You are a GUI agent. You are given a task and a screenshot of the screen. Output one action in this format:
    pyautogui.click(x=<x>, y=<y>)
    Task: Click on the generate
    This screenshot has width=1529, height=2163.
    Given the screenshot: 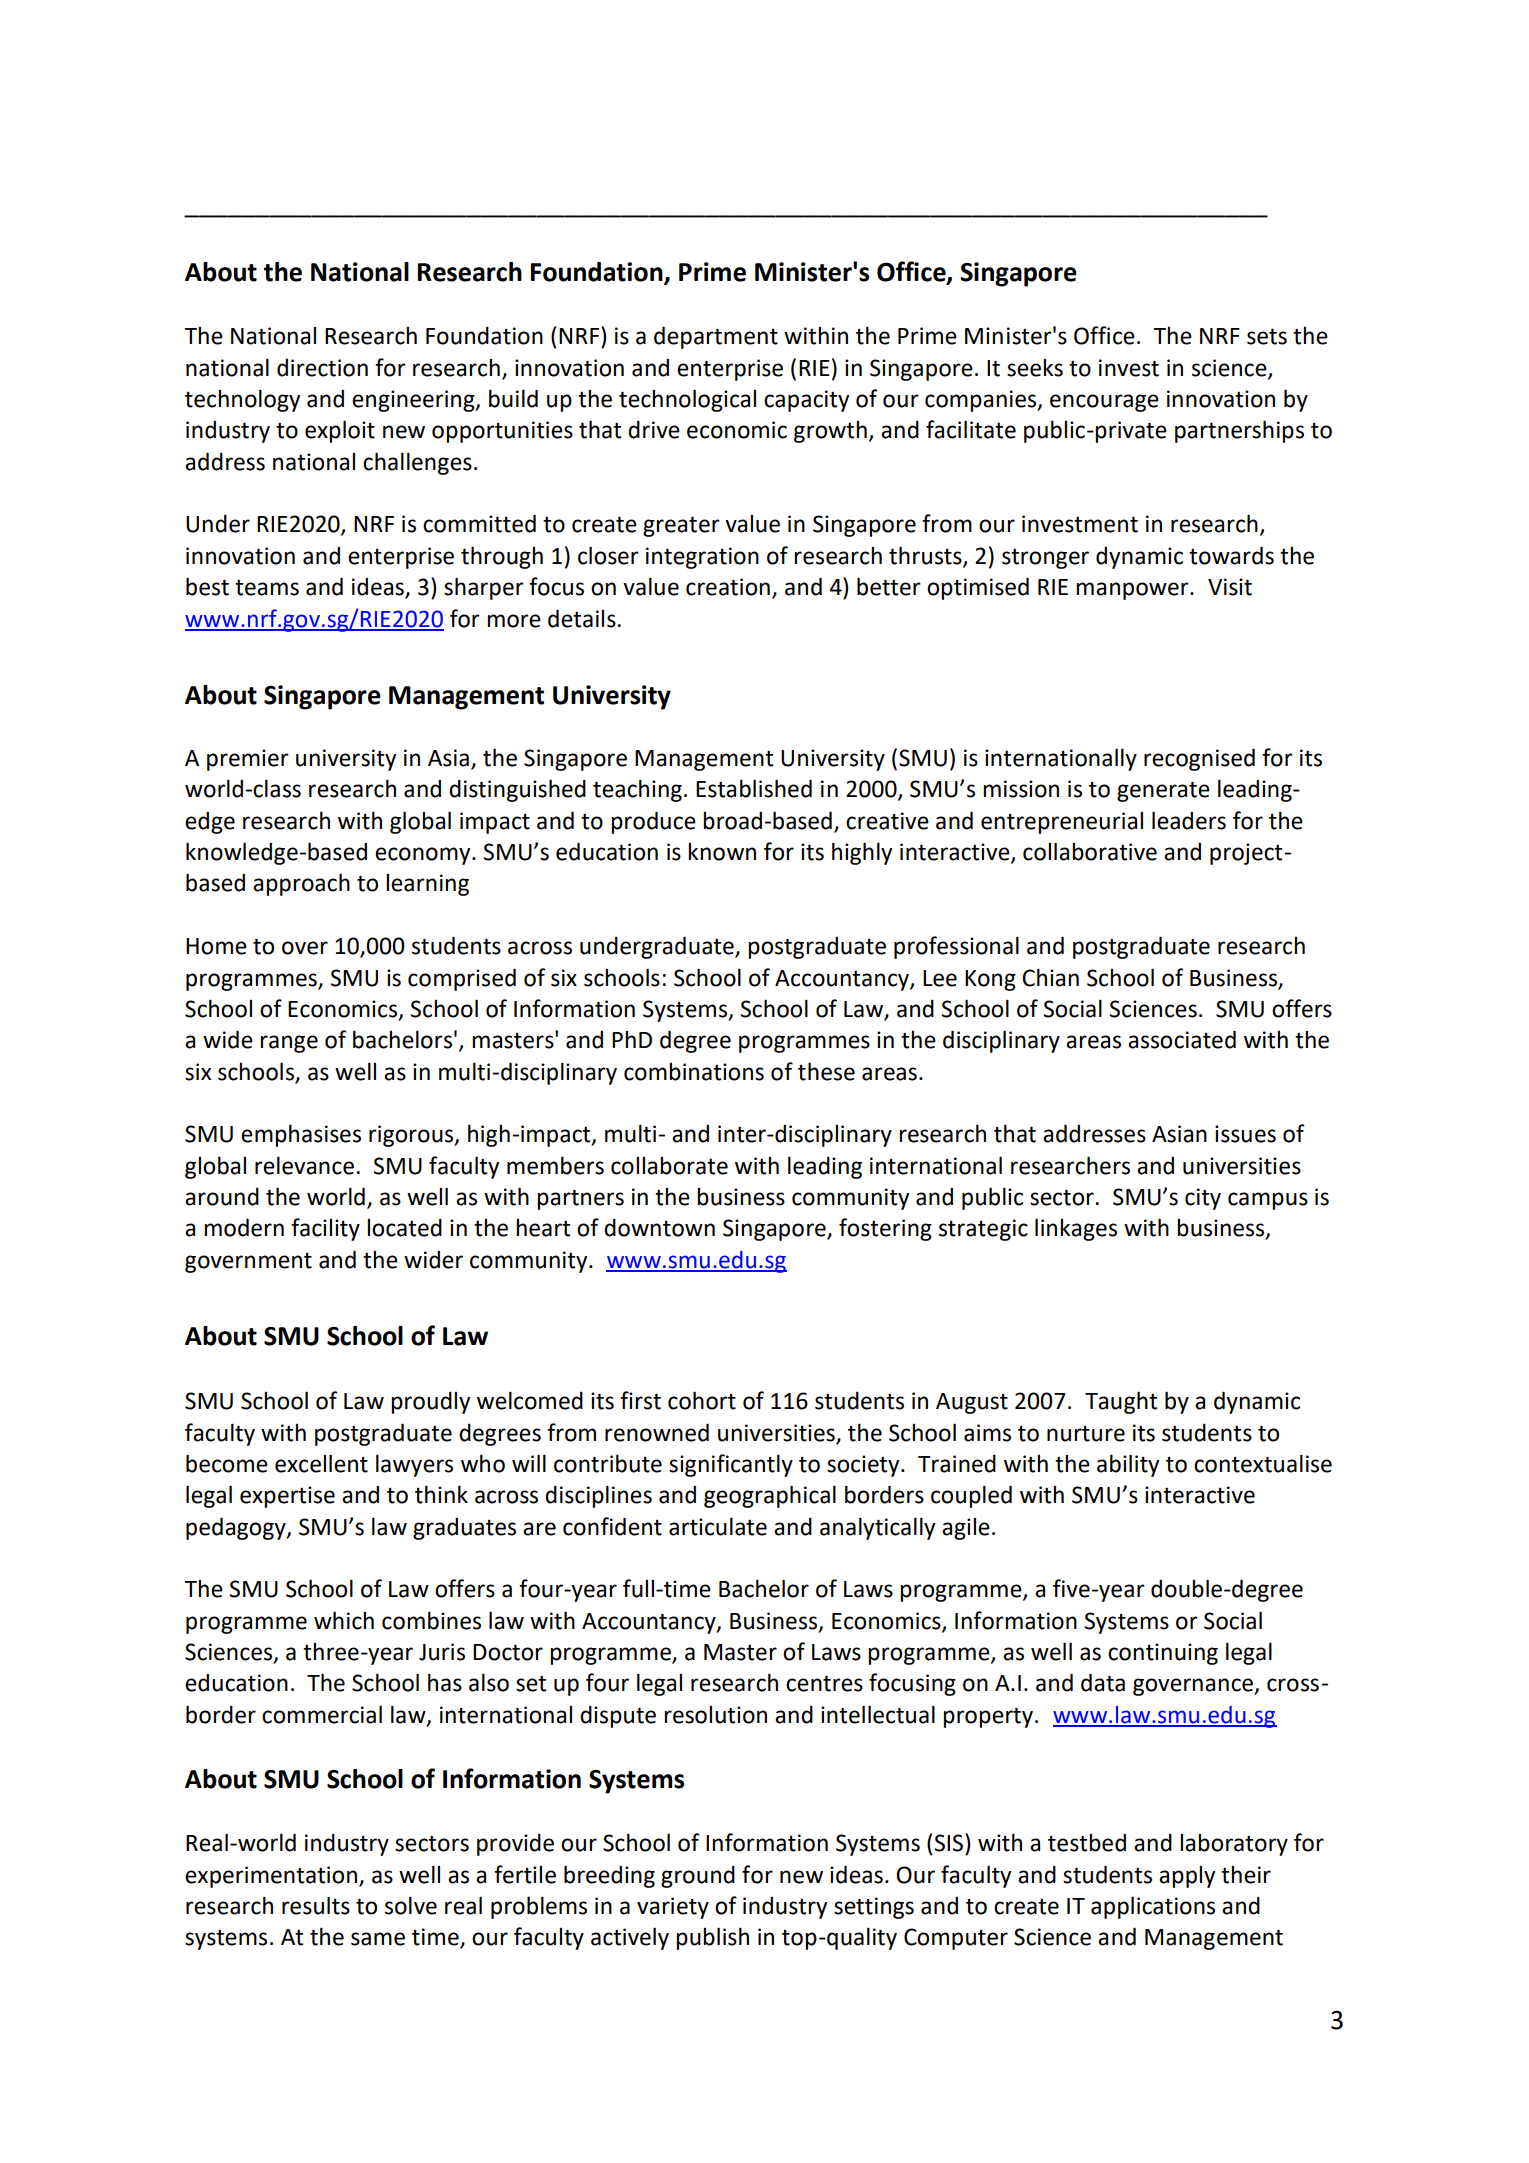 What is the action you would take?
    pyautogui.click(x=1163, y=792)
